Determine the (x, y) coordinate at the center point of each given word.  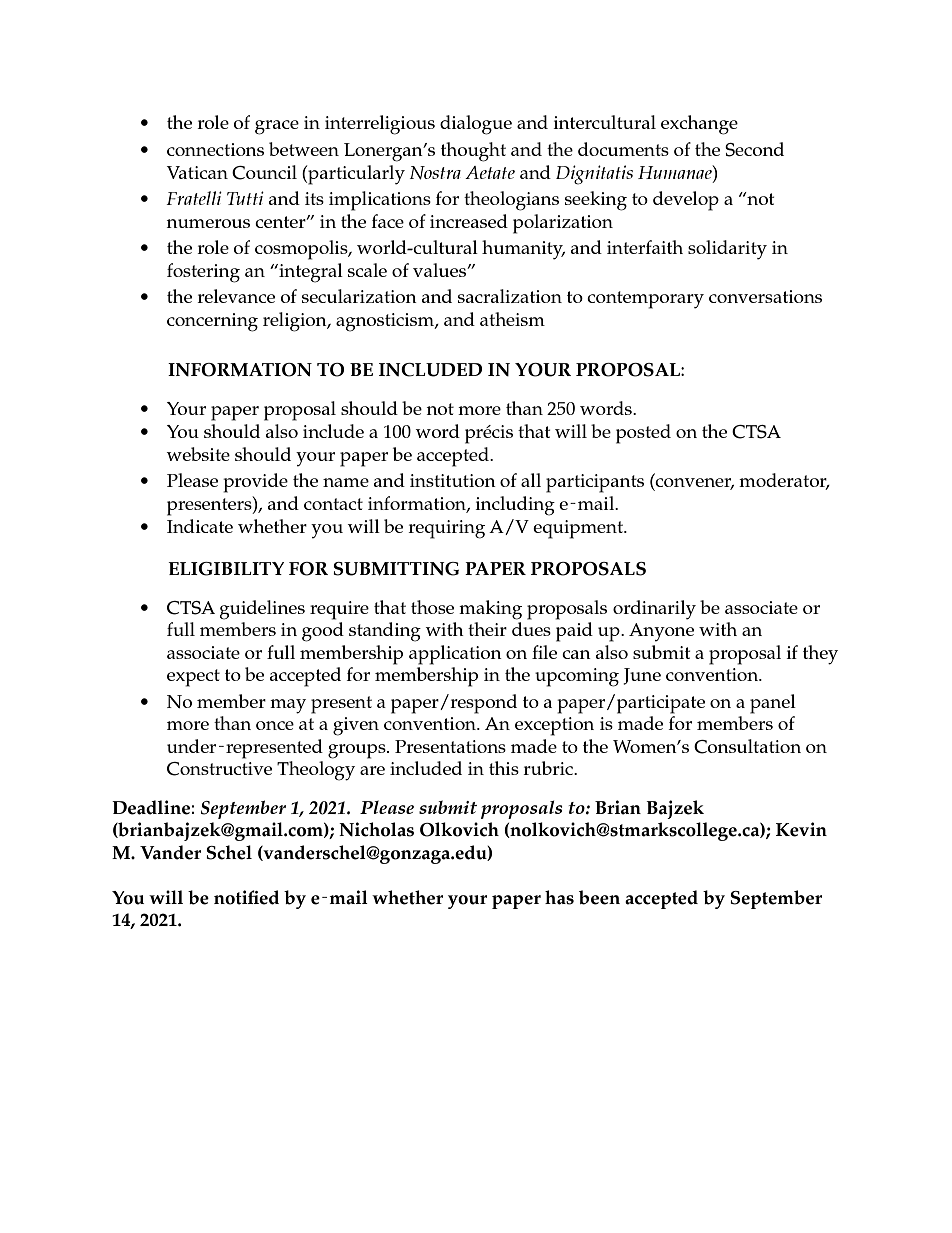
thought (473, 152)
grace (277, 127)
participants (595, 483)
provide (255, 483)
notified (246, 897)
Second (754, 149)
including (515, 506)
